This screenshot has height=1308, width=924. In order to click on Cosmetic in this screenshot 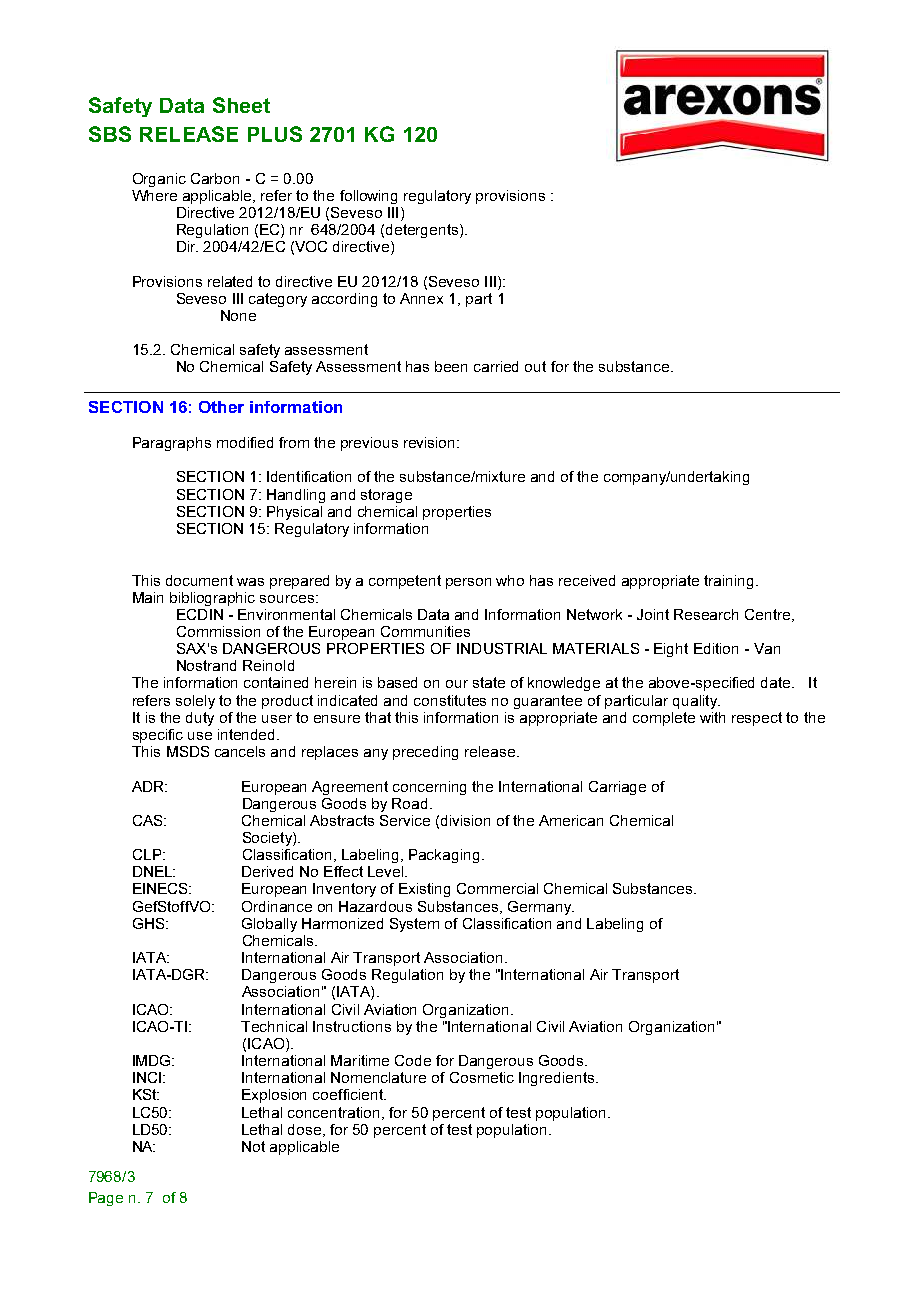, I will do `click(482, 1077)`.
